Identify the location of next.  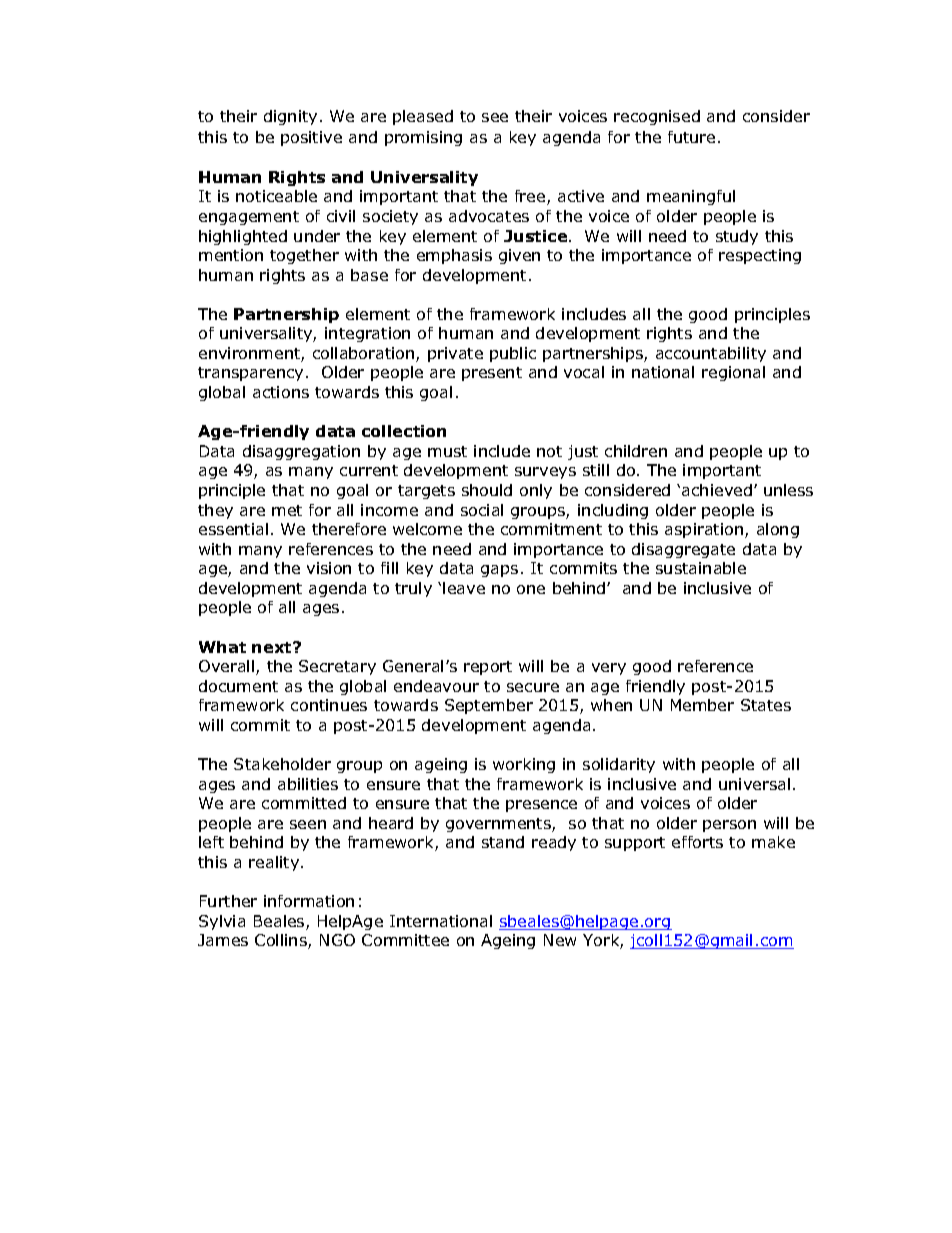
(273, 647).
